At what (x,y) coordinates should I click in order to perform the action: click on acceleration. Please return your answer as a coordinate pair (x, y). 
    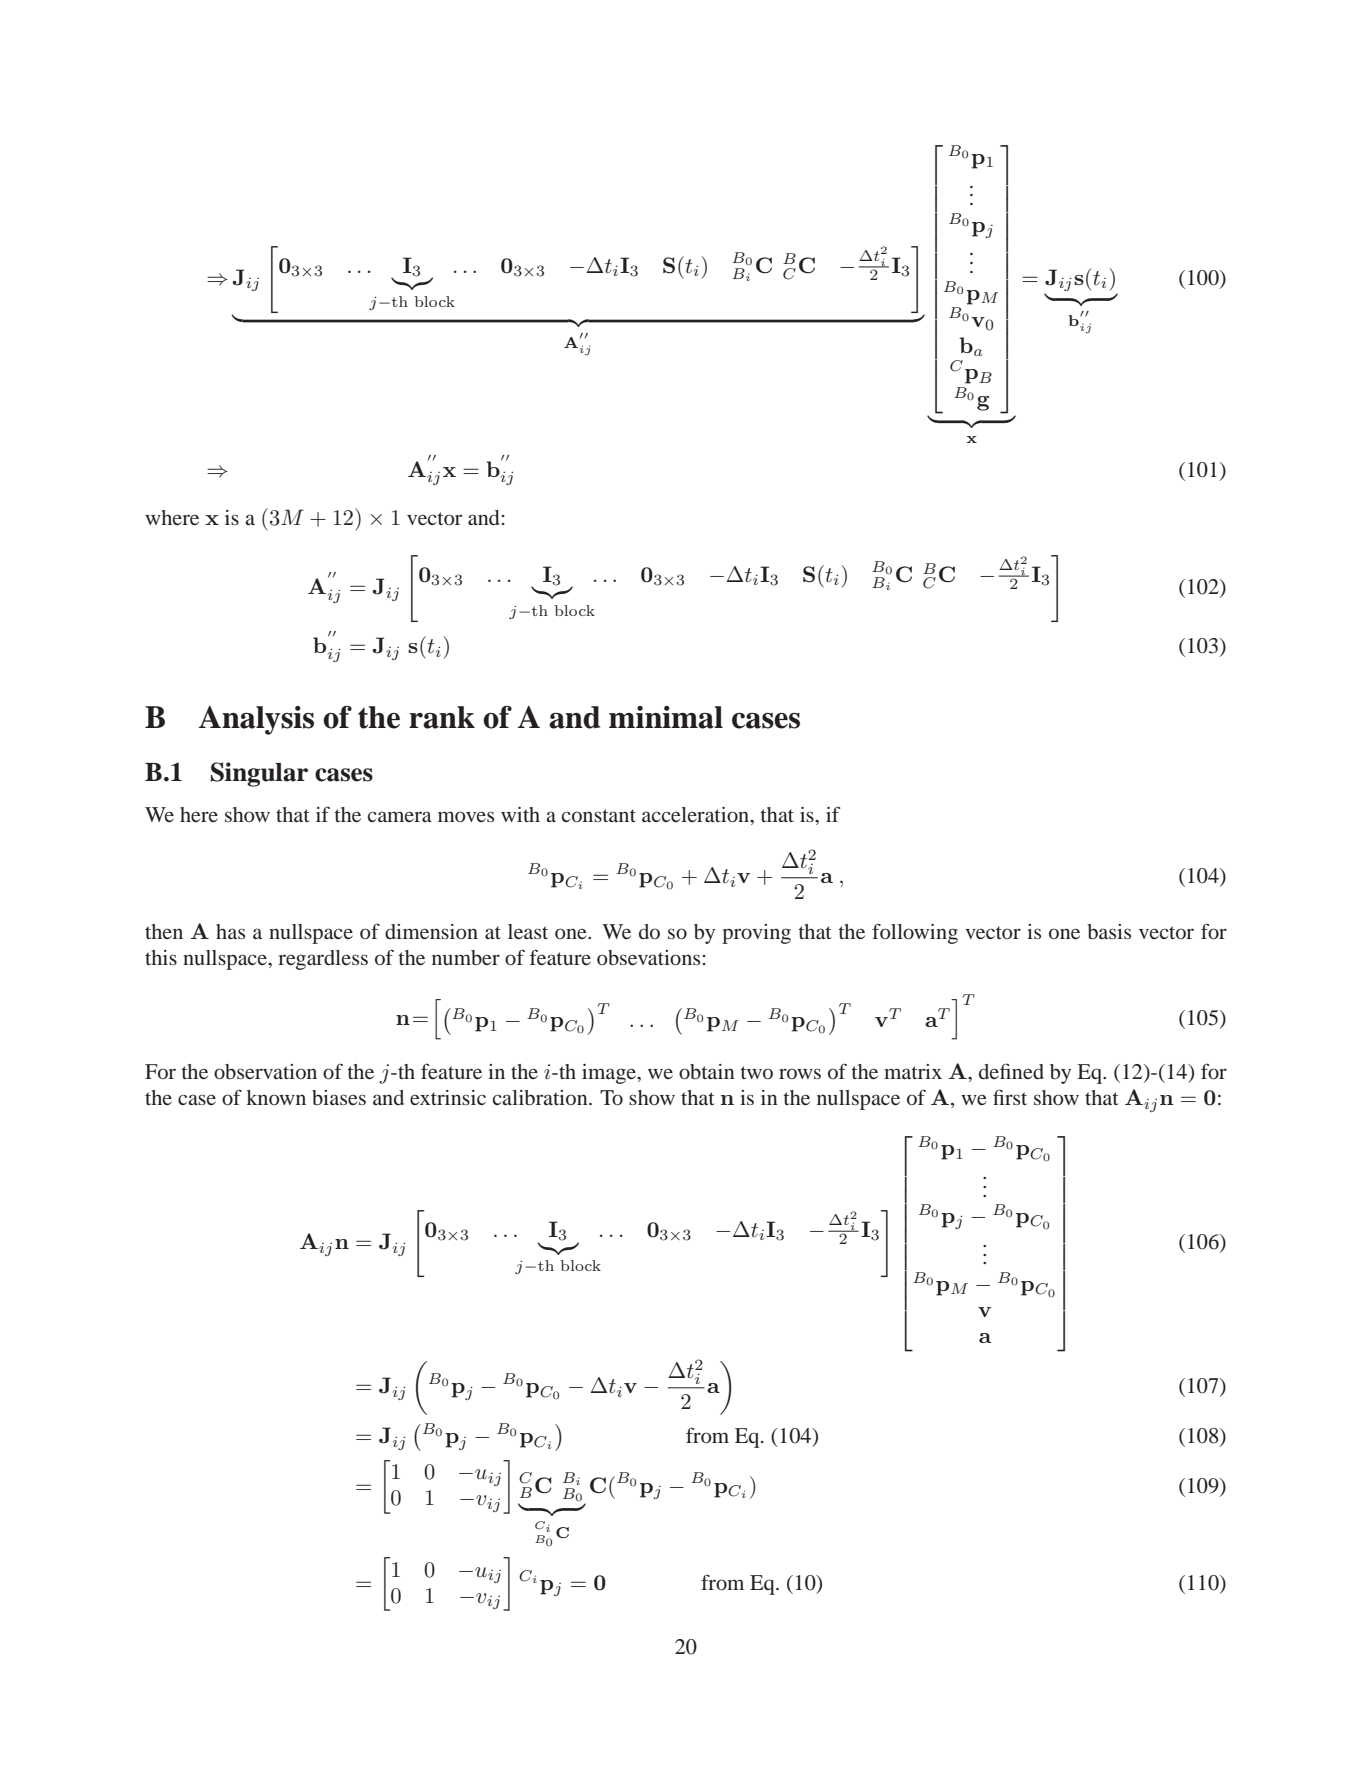
    Looking at the image, I should click on (697, 816).
